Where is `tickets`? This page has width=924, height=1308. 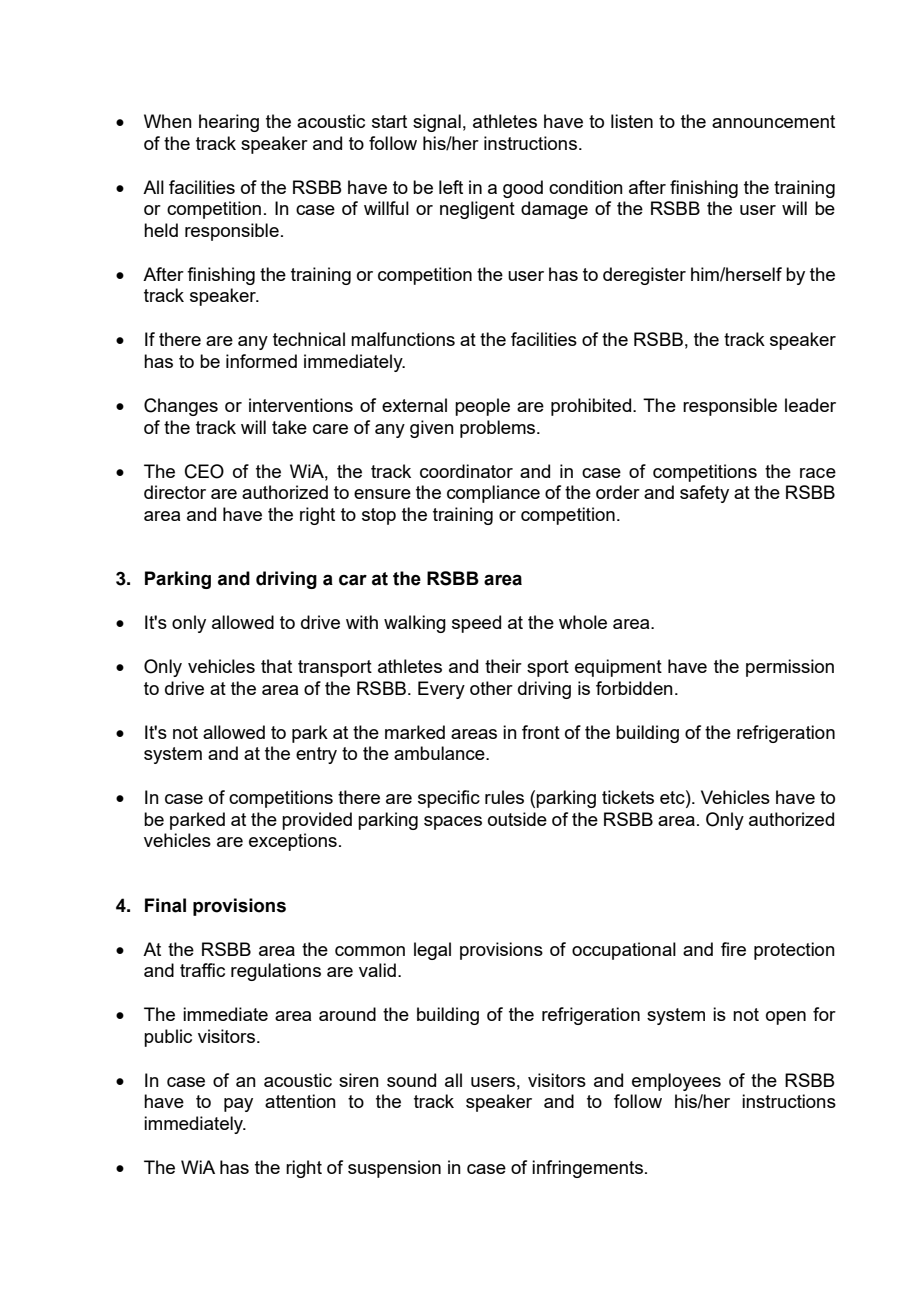 tickets is located at coordinates (628, 797).
